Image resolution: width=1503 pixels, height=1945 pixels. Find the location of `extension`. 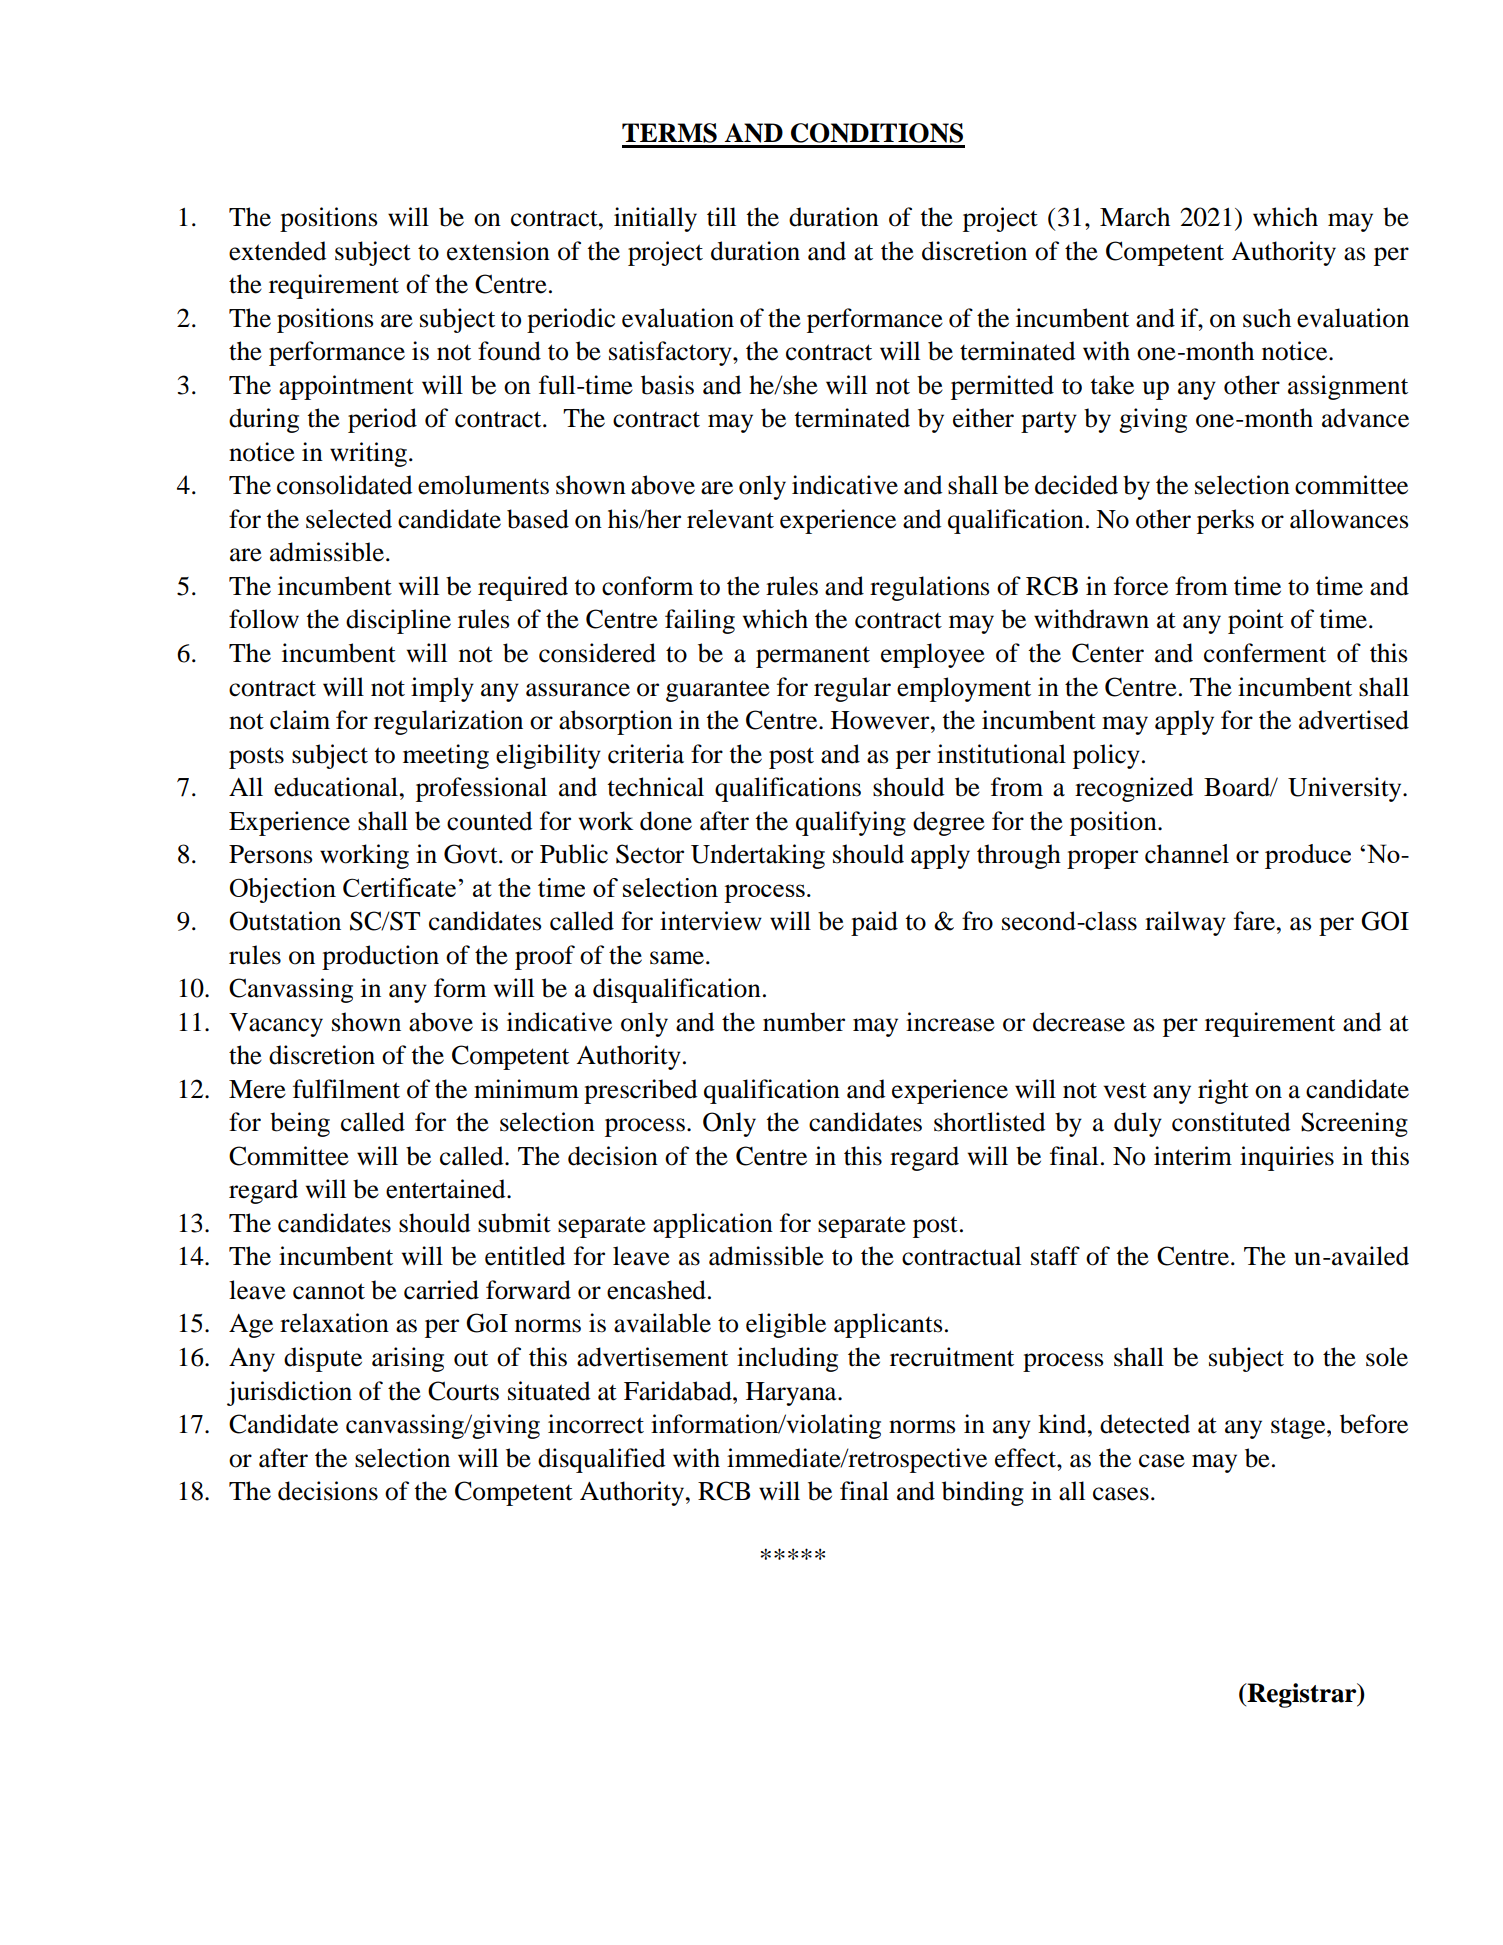

extension is located at coordinates (498, 251).
